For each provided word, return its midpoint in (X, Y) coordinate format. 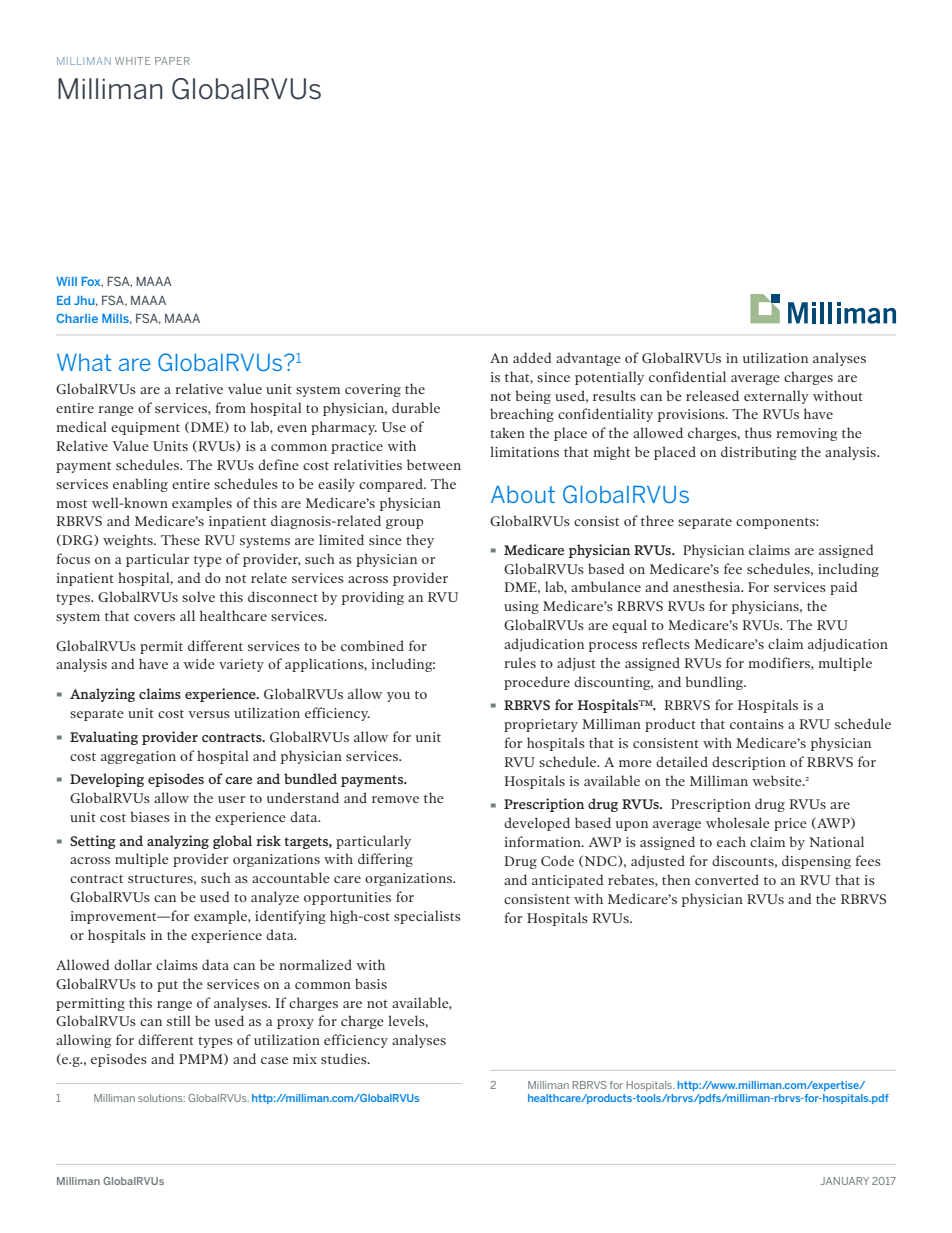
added (532, 357)
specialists (427, 917)
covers (154, 617)
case (274, 1060)
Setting (93, 842)
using (521, 607)
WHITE (132, 61)
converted (727, 879)
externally (776, 397)
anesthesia (708, 586)
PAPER (172, 61)
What (84, 362)
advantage (588, 359)
